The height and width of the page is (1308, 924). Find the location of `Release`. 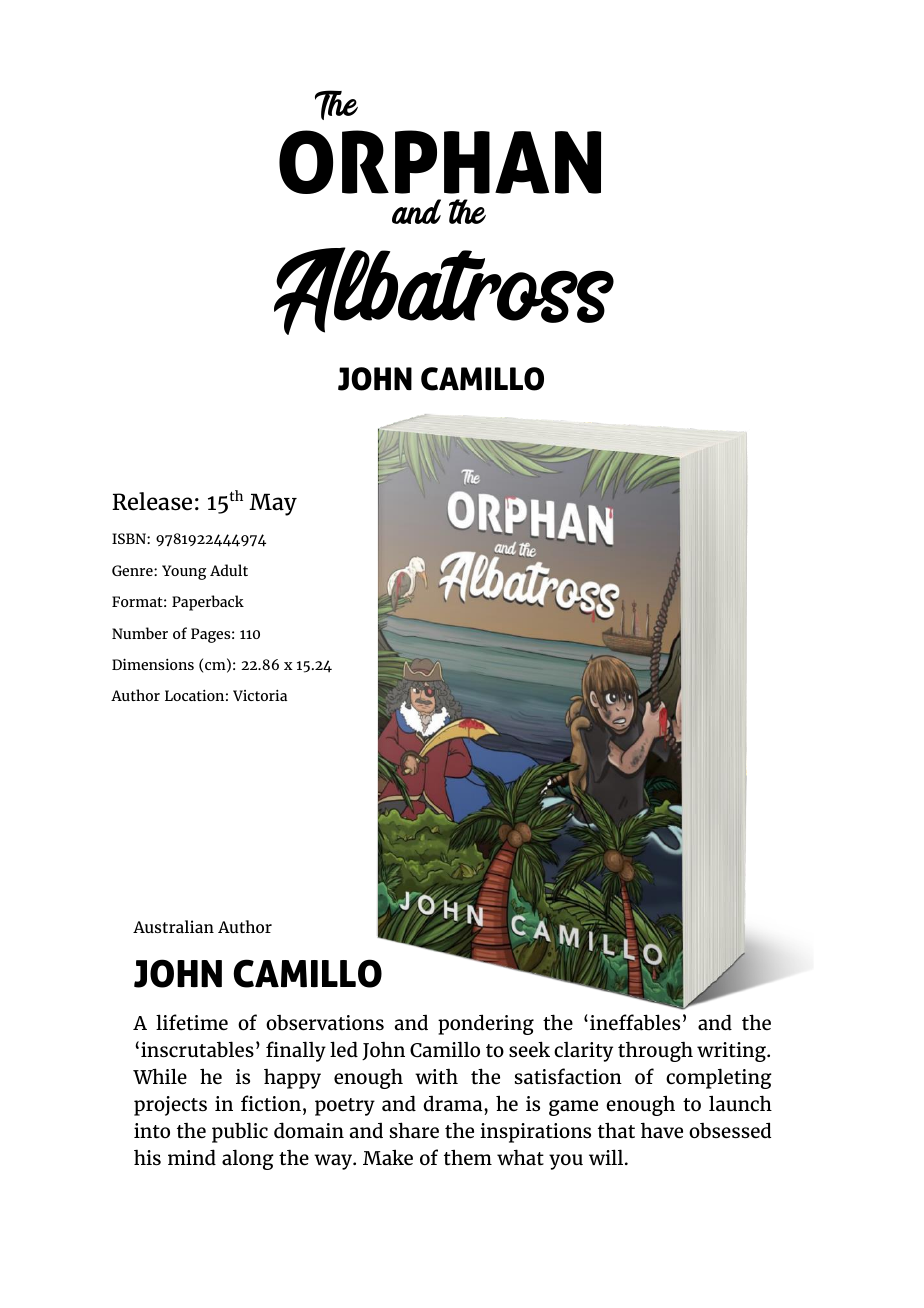

Release is located at coordinates (152, 501).
